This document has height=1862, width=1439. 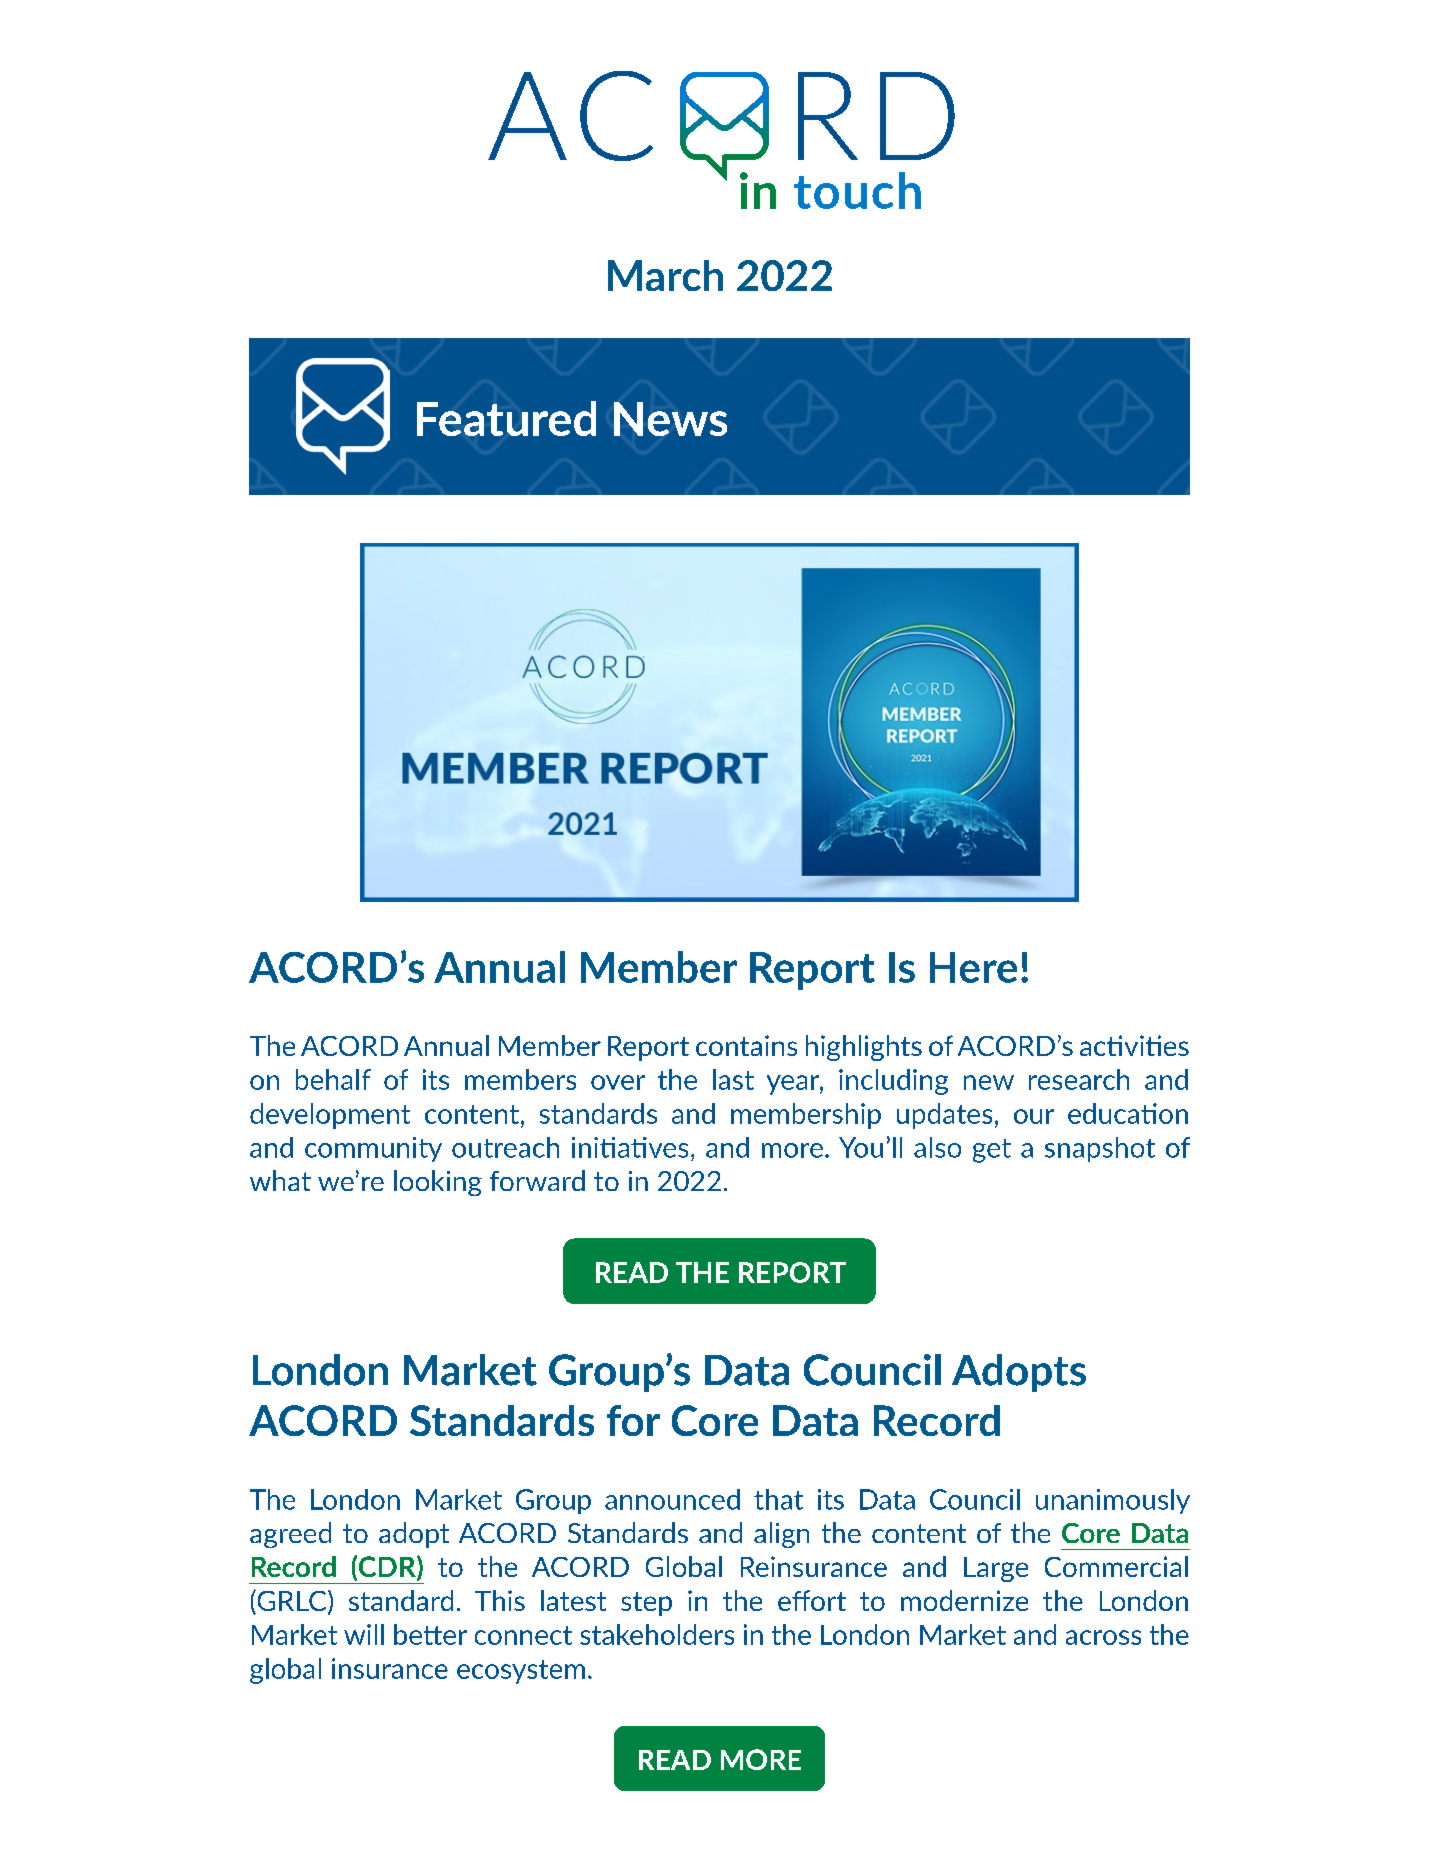 I want to click on Featured, so click(x=506, y=418).
